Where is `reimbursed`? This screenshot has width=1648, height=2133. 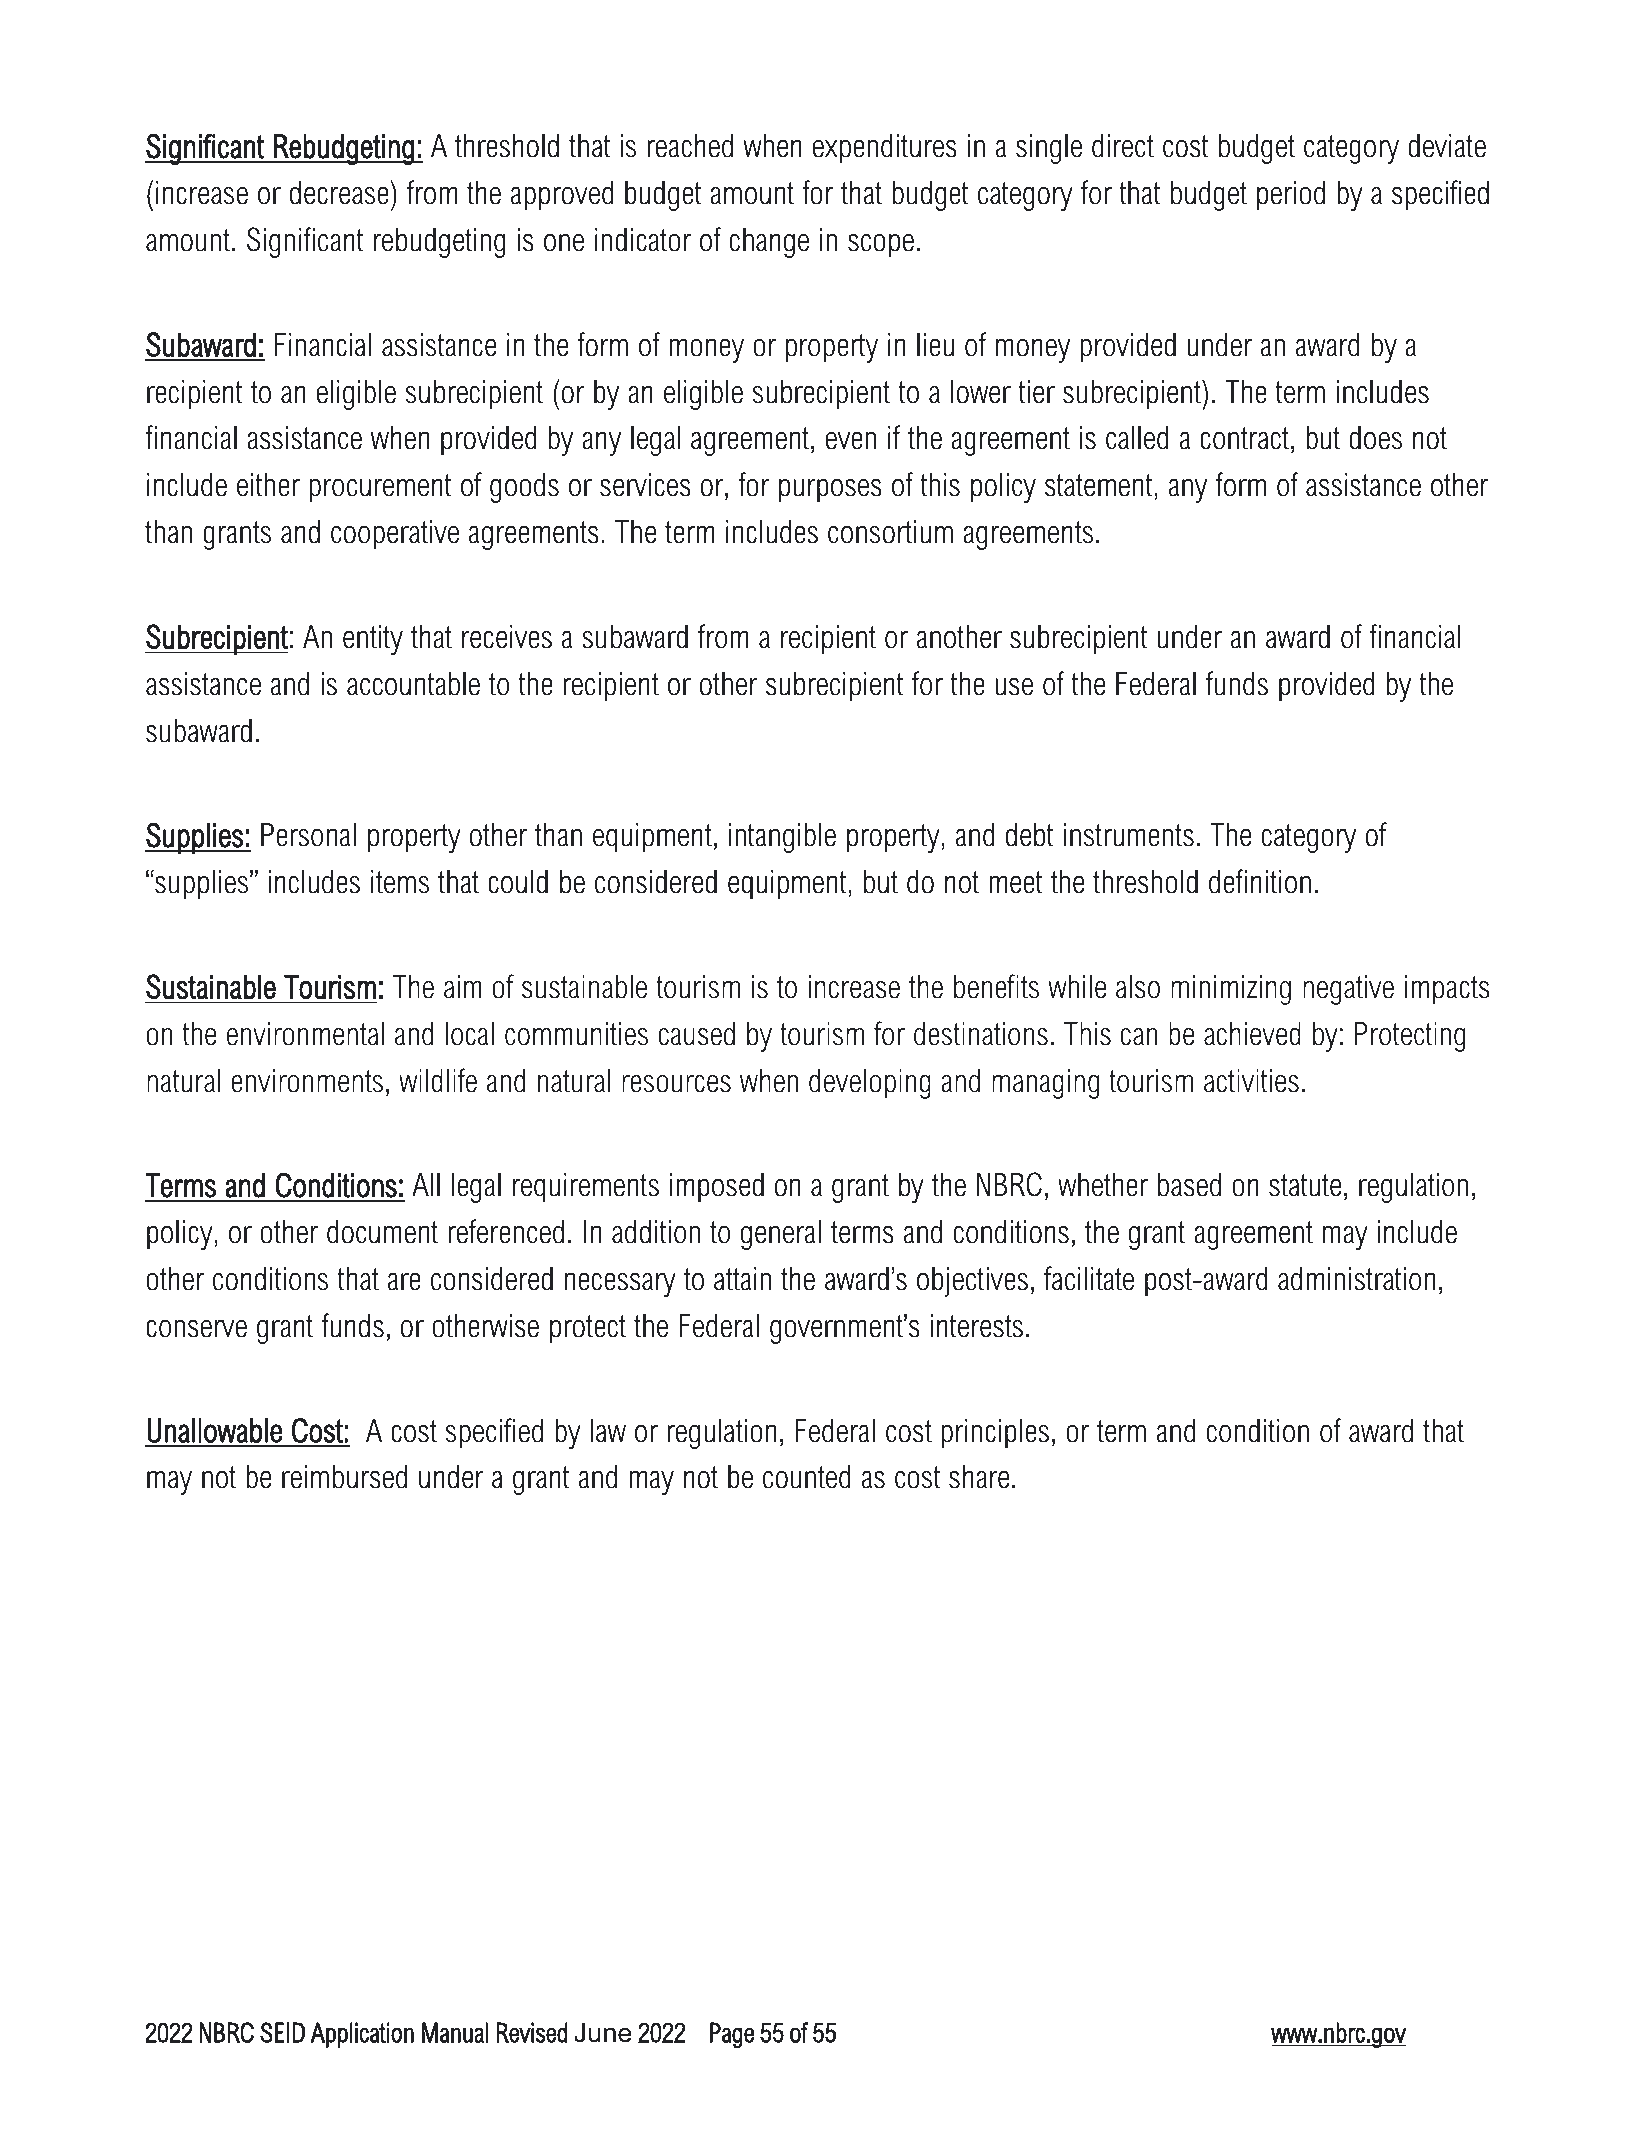 reimbursed is located at coordinates (344, 1477).
